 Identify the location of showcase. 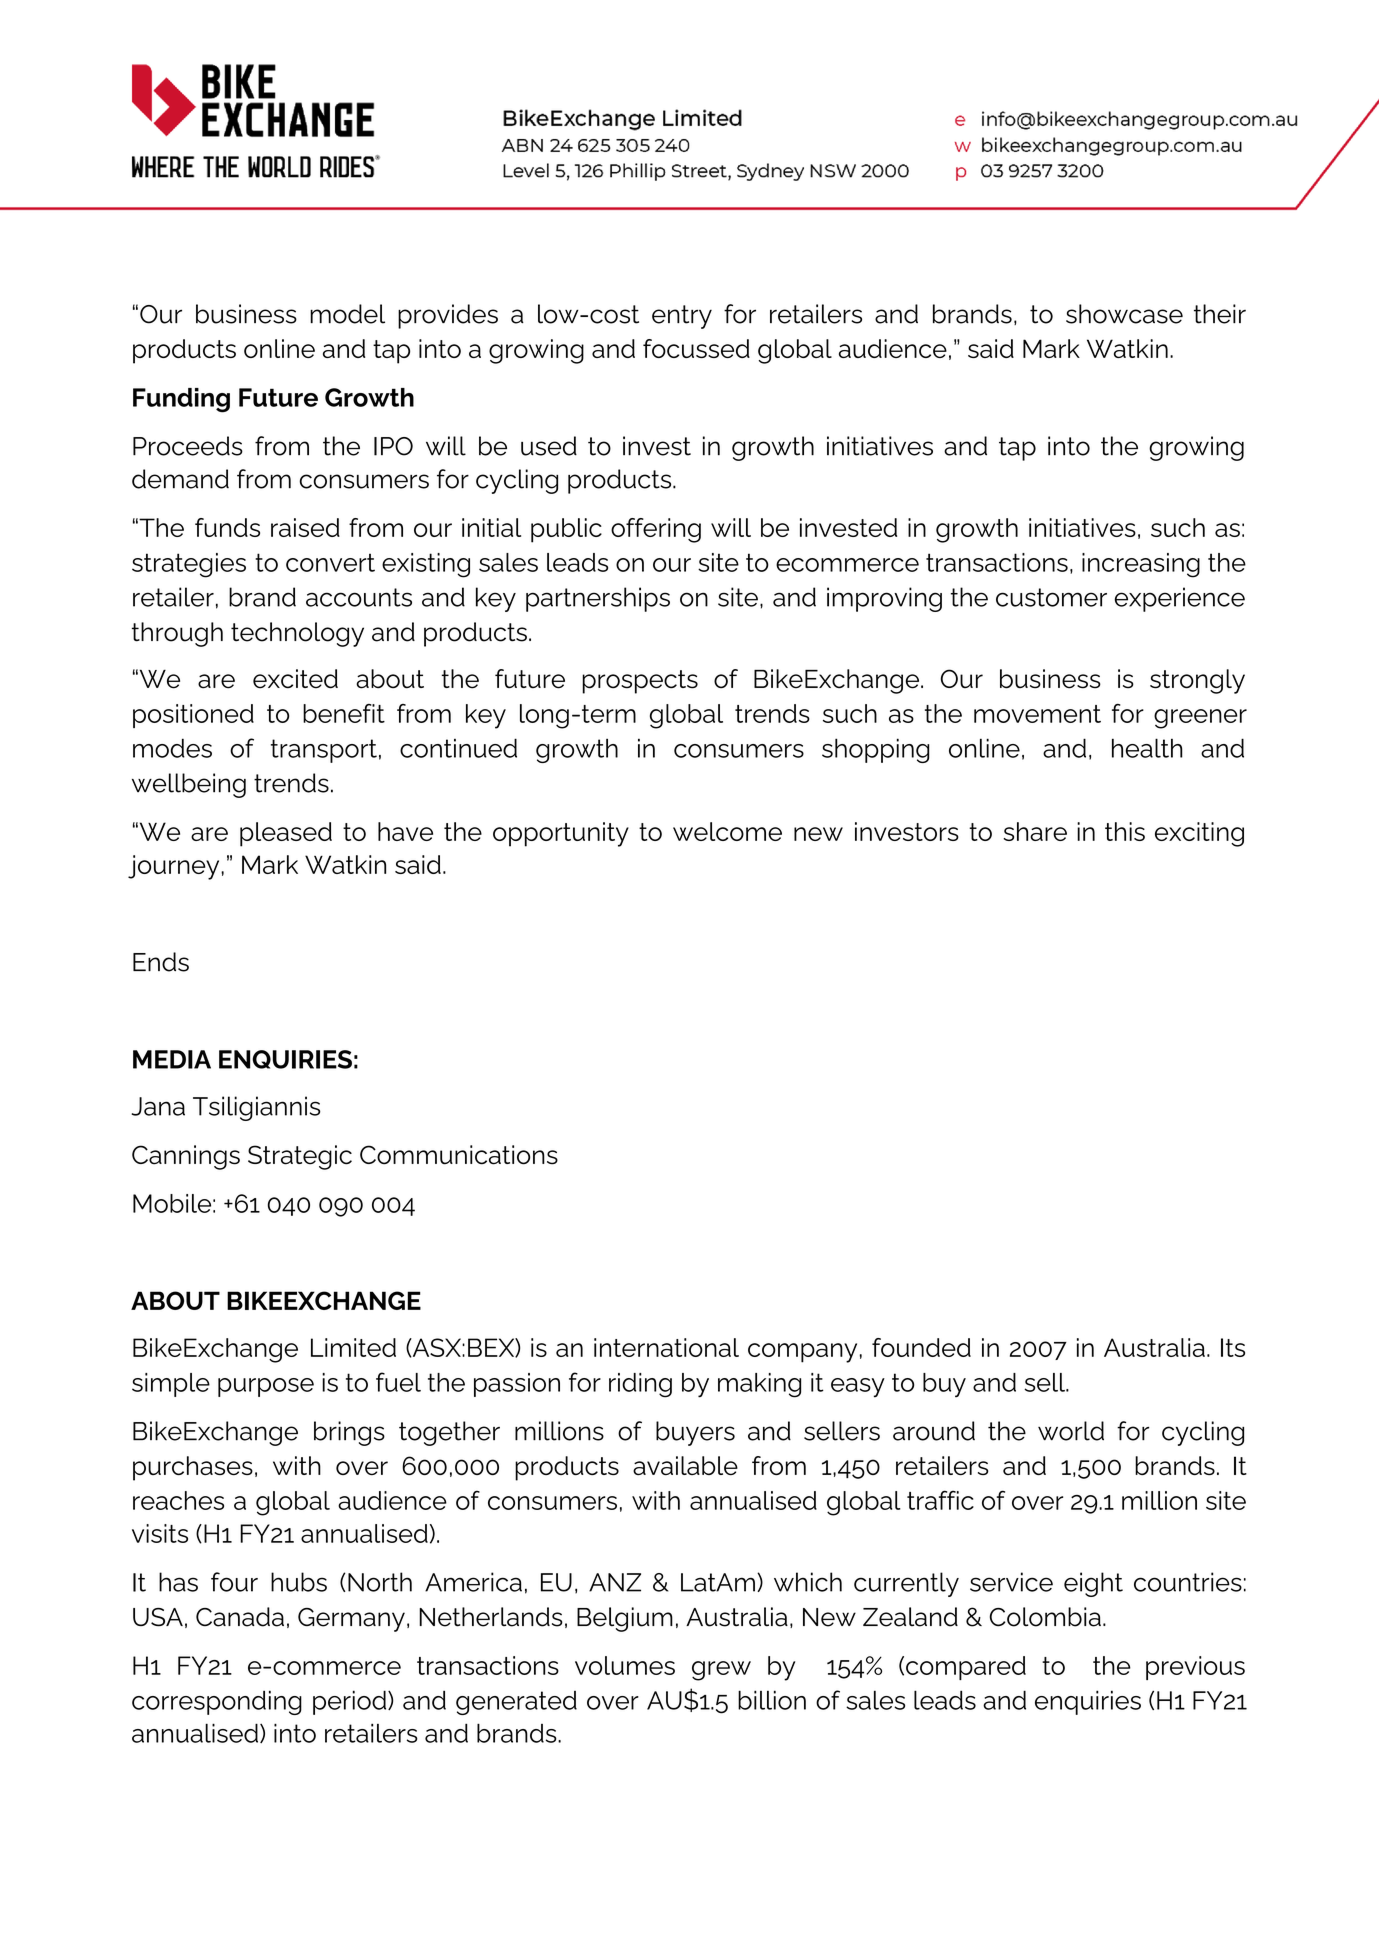
(1124, 314).
